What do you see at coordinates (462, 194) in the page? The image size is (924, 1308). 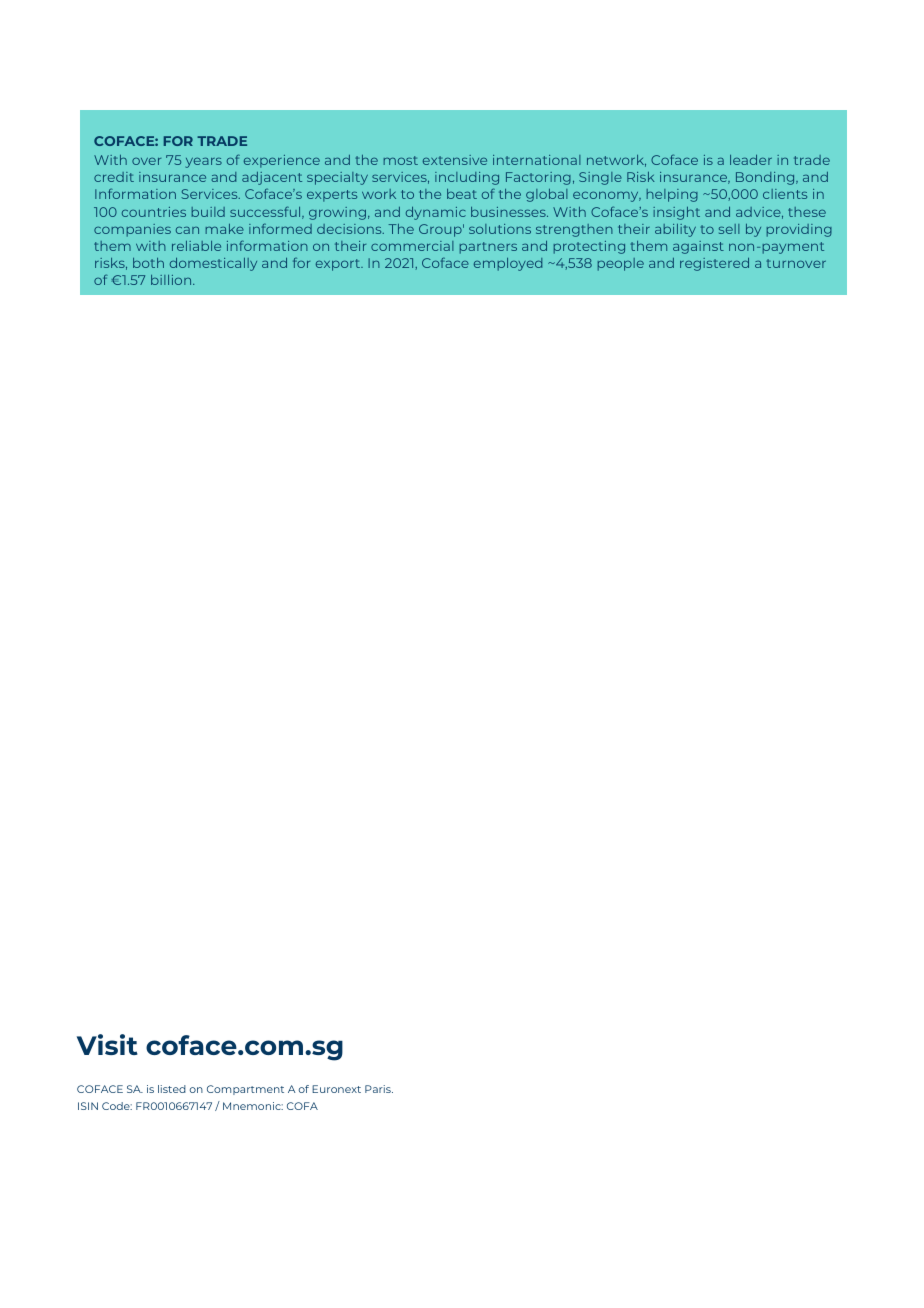 I see `beat` at bounding box center [462, 194].
